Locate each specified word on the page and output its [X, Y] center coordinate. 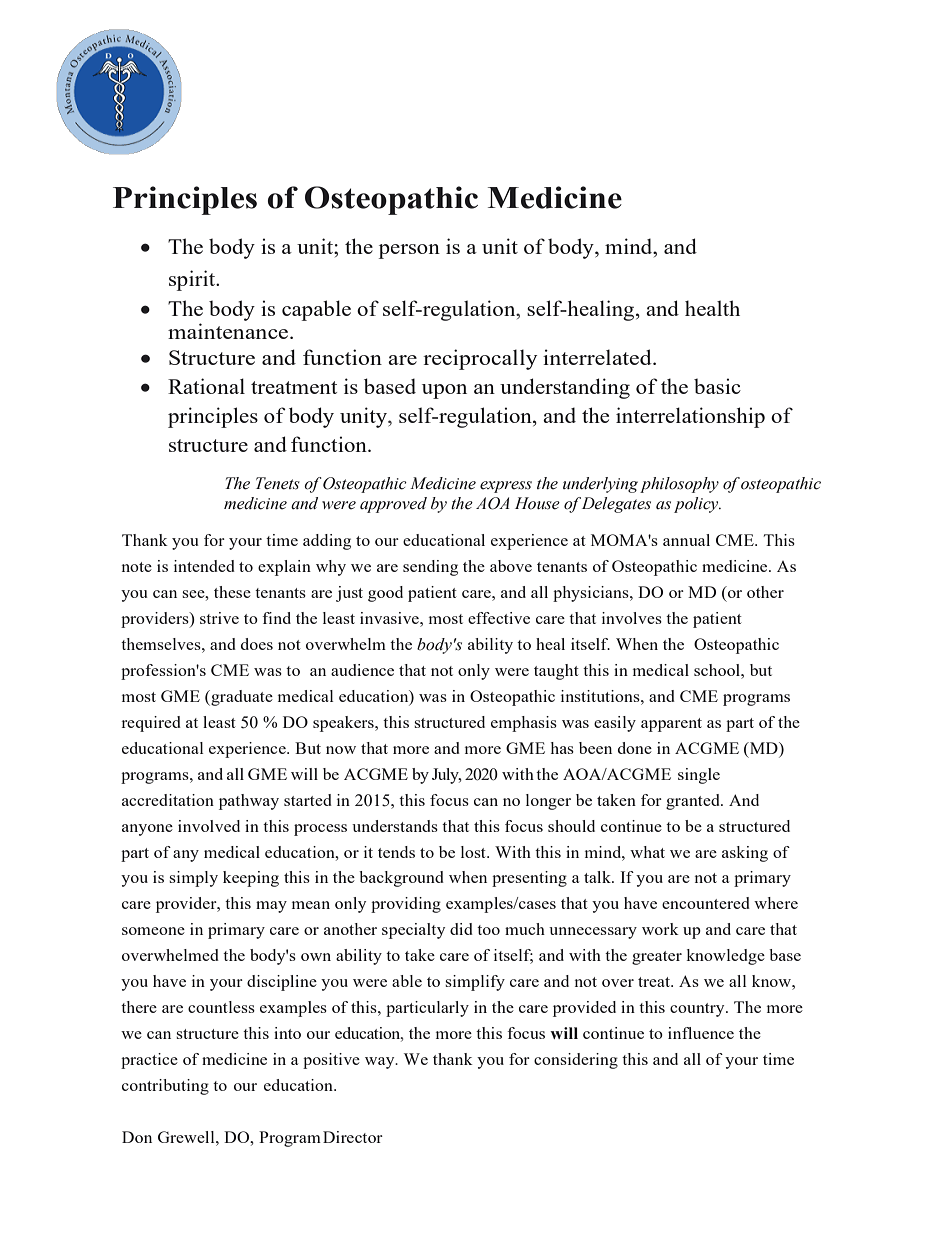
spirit [193, 280]
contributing [165, 1087]
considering [576, 1061]
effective [499, 618]
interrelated [598, 357]
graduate [241, 698]
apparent [671, 725]
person [409, 251]
